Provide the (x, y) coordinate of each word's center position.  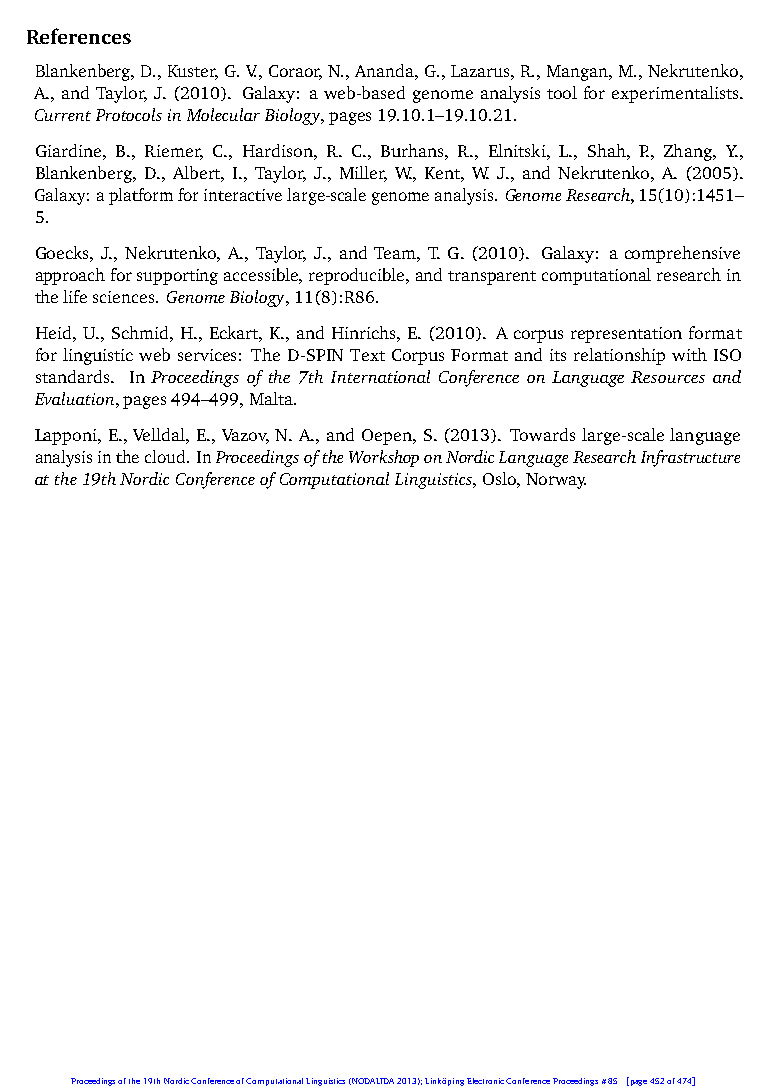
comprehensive (682, 254)
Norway (556, 481)
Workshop (384, 458)
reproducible (358, 276)
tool (562, 92)
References (79, 36)
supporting (177, 277)
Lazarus (481, 71)
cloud (166, 456)
